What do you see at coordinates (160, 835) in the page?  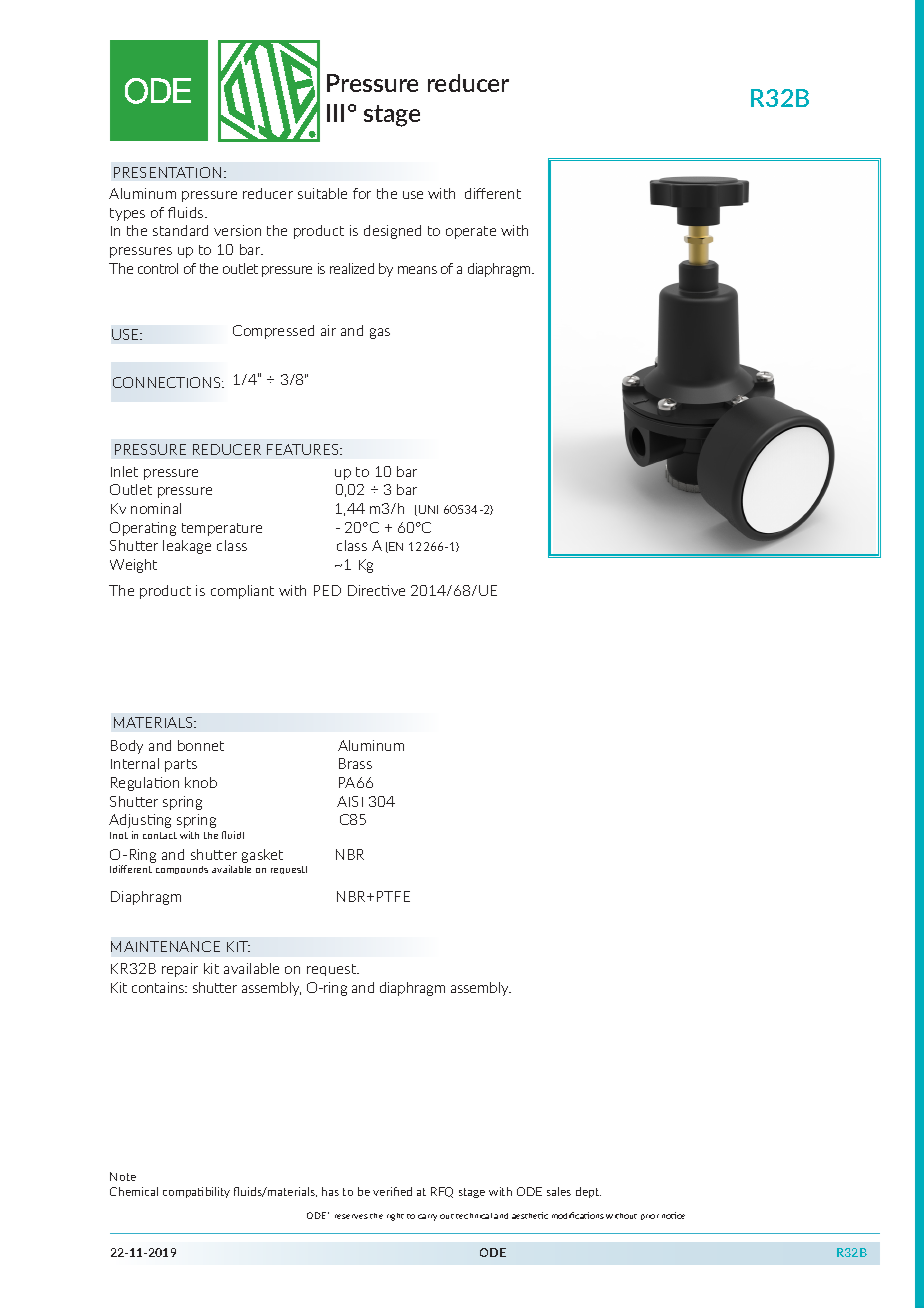 I see `contact` at bounding box center [160, 835].
